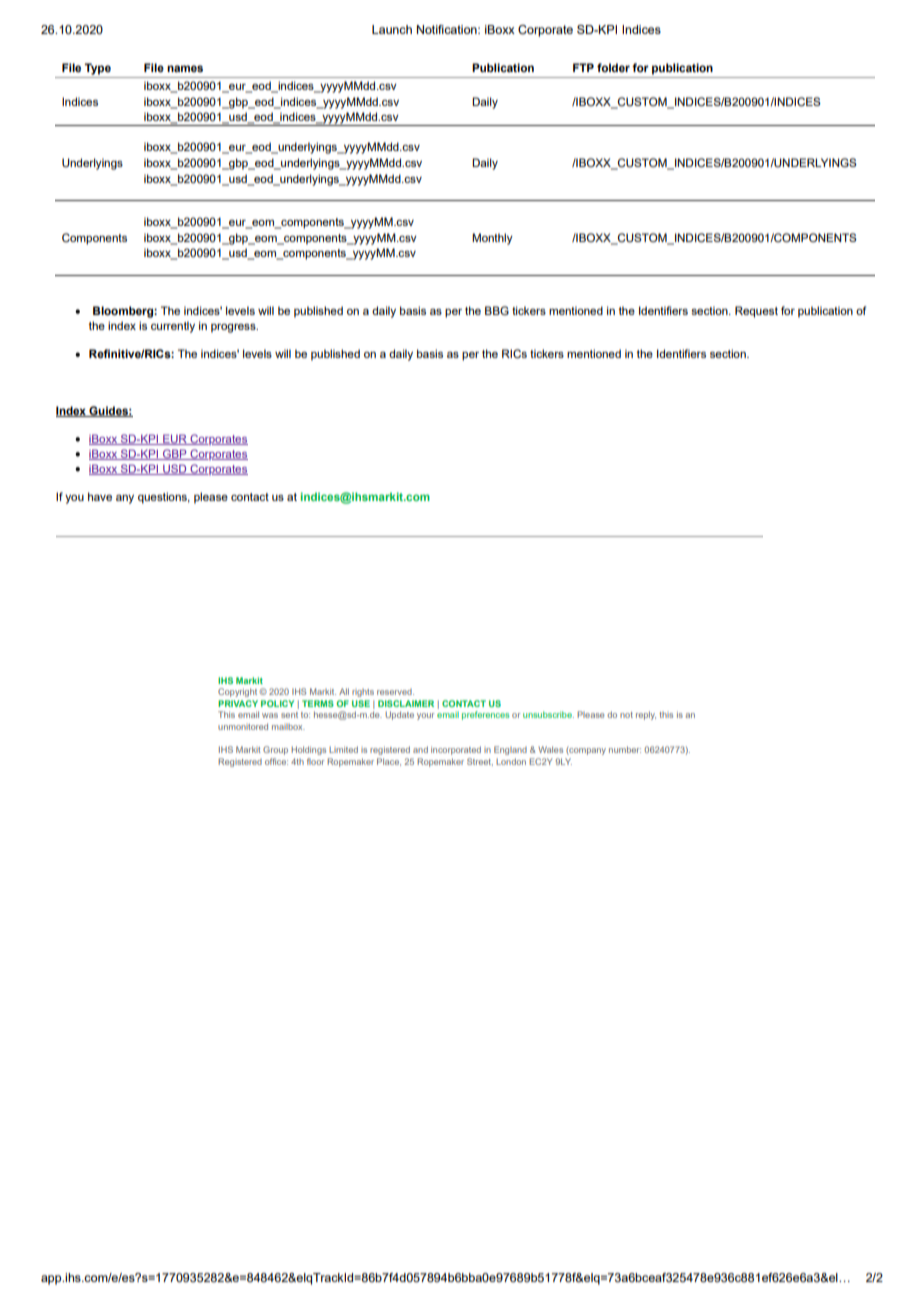 The image size is (924, 1308). I want to click on unsubscribe, so click(548, 714).
